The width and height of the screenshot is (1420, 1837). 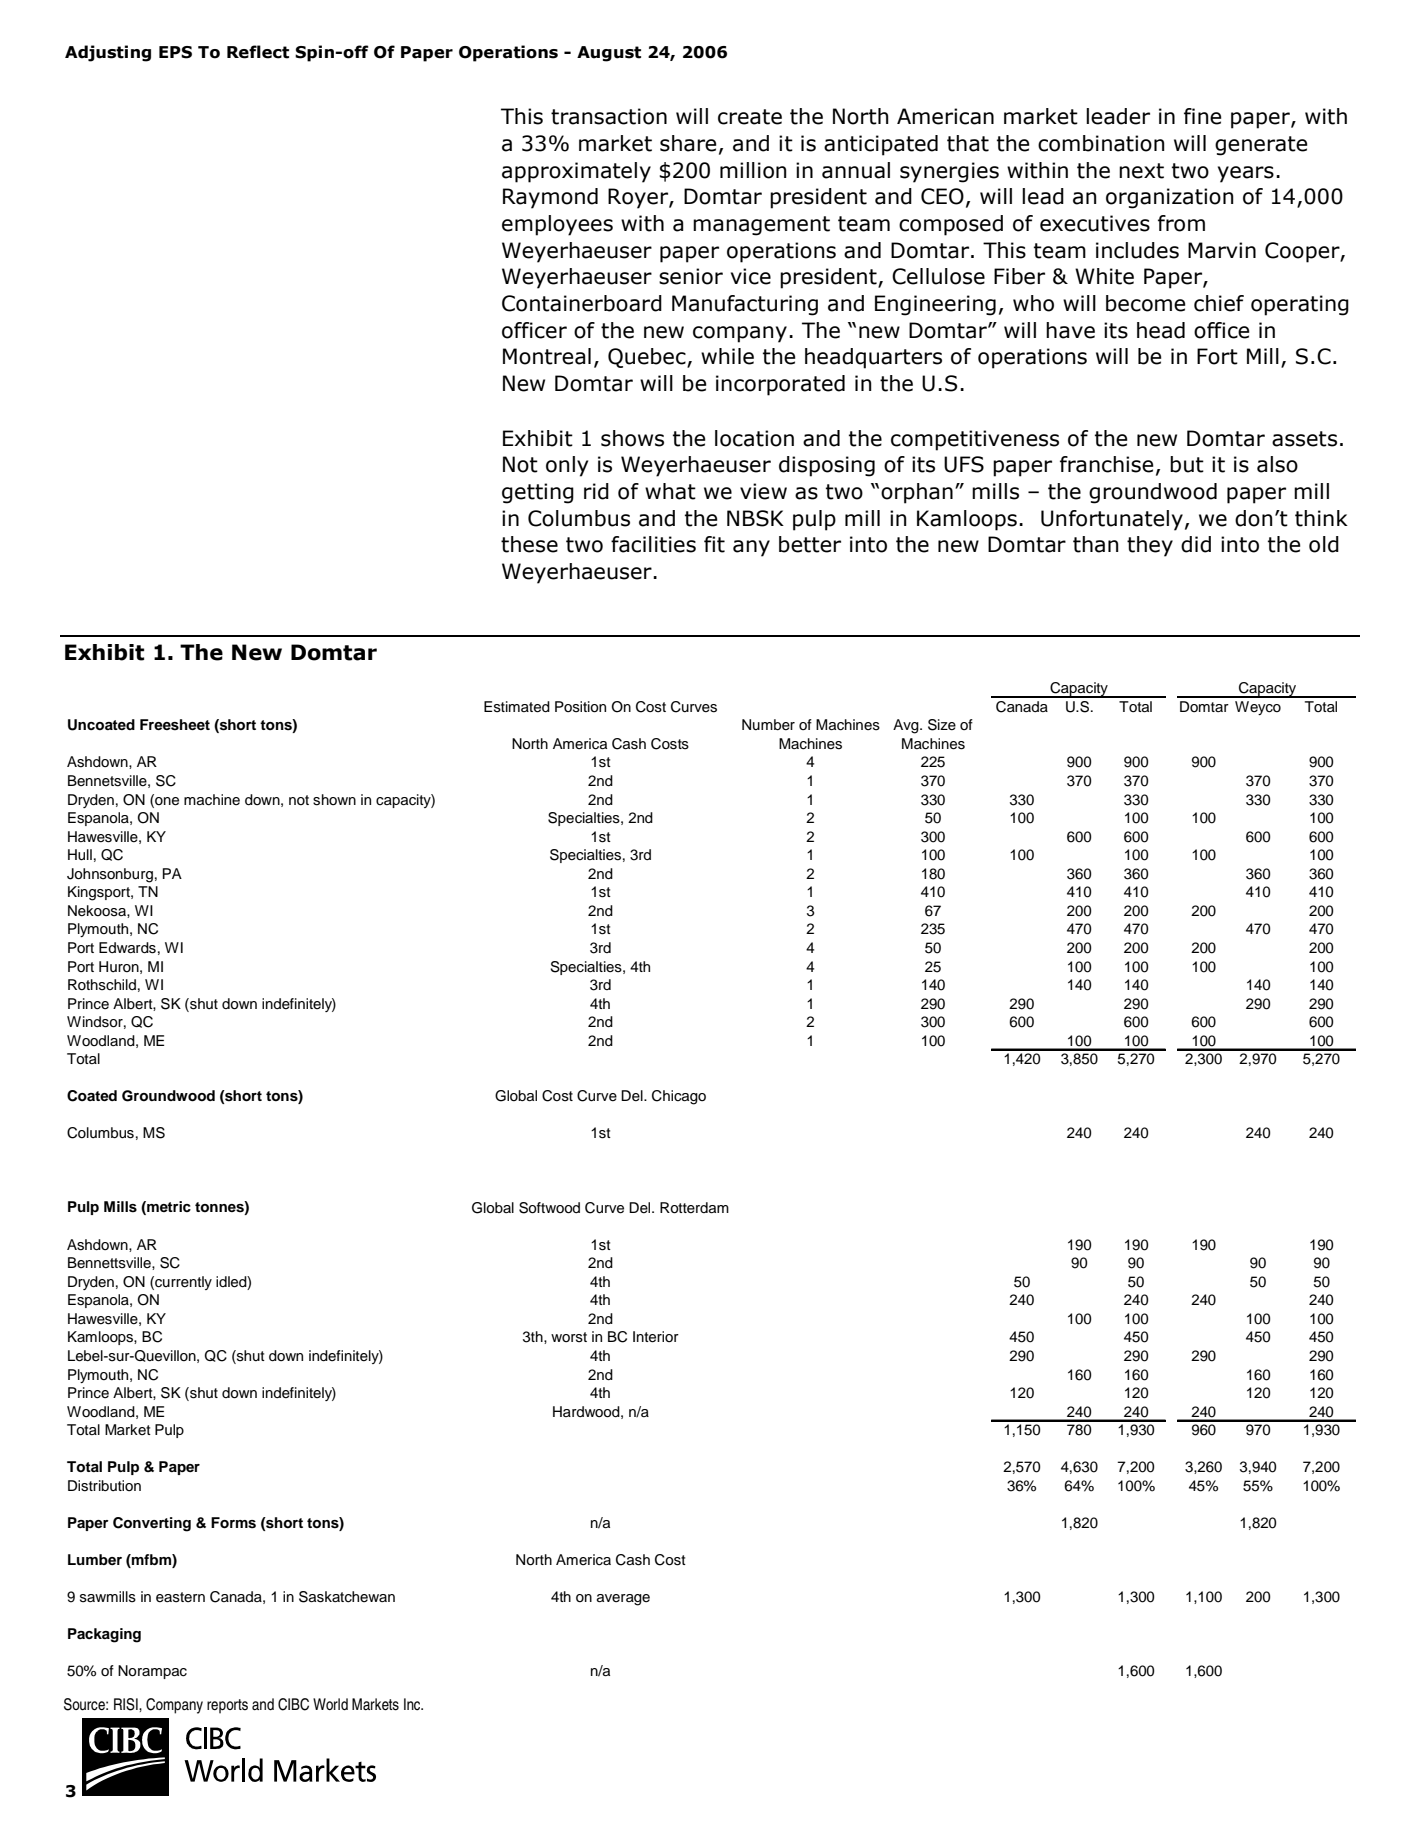 What do you see at coordinates (623, 1600) in the screenshot?
I see `average` at bounding box center [623, 1600].
